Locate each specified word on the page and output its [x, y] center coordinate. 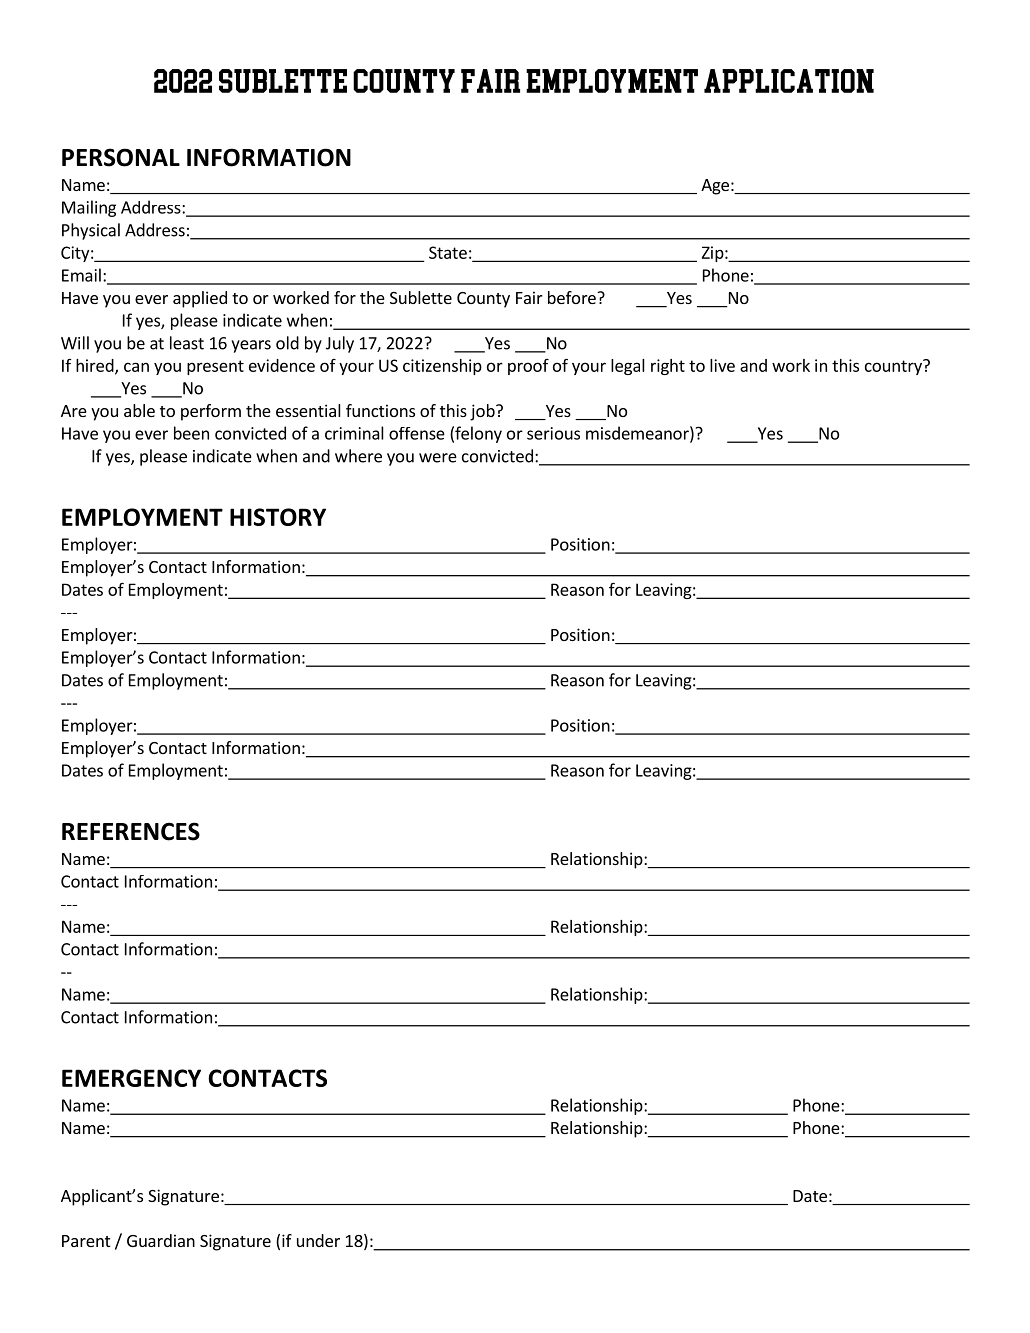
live [722, 365]
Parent [86, 1241]
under [318, 1240]
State [448, 252]
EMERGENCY [131, 1078]
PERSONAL [121, 157]
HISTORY [278, 517]
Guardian [161, 1240]
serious [553, 433]
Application [789, 81]
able [139, 410]
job [483, 412]
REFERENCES [131, 831]
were [438, 458]
